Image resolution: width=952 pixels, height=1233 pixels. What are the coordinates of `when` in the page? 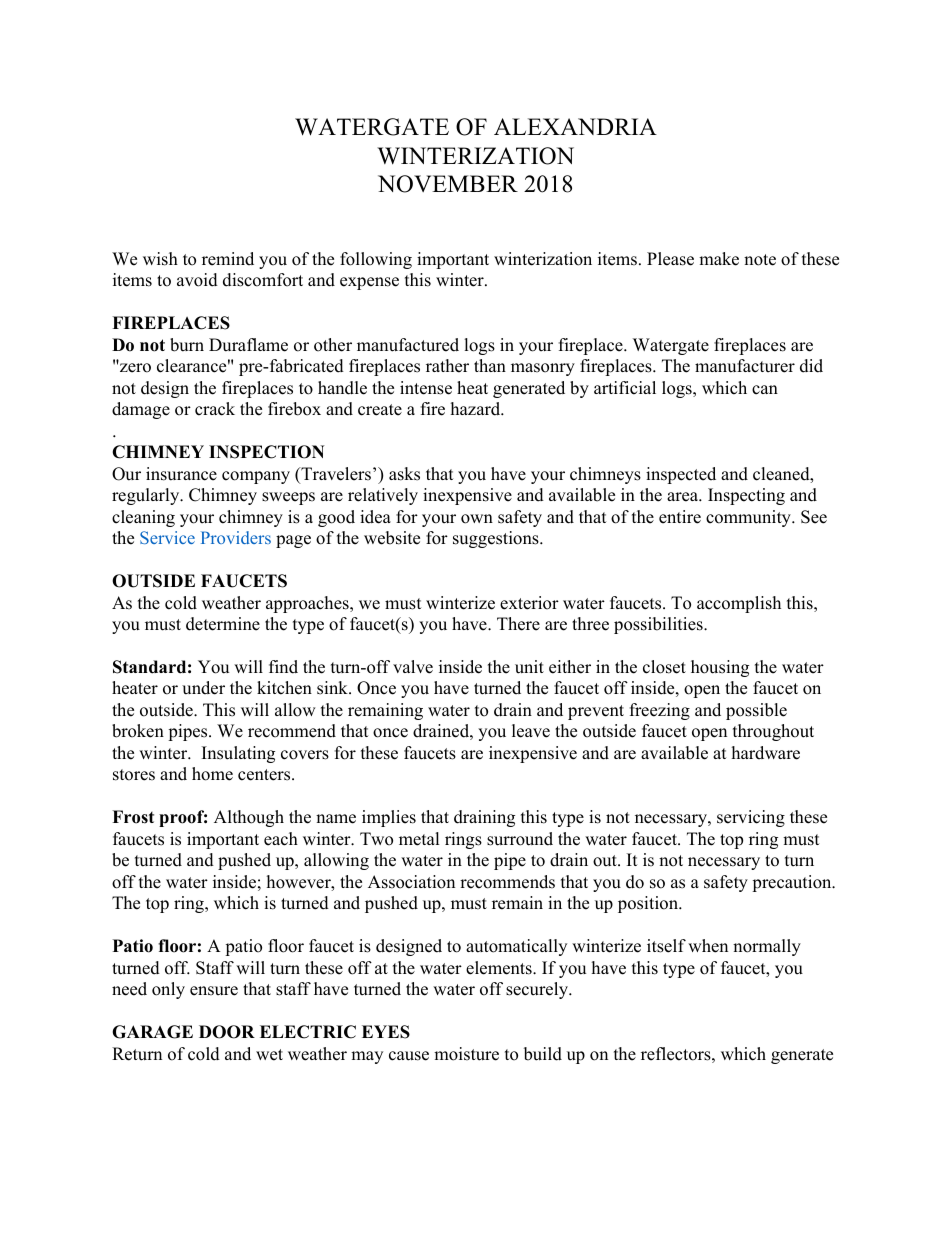 It's located at (708, 946).
